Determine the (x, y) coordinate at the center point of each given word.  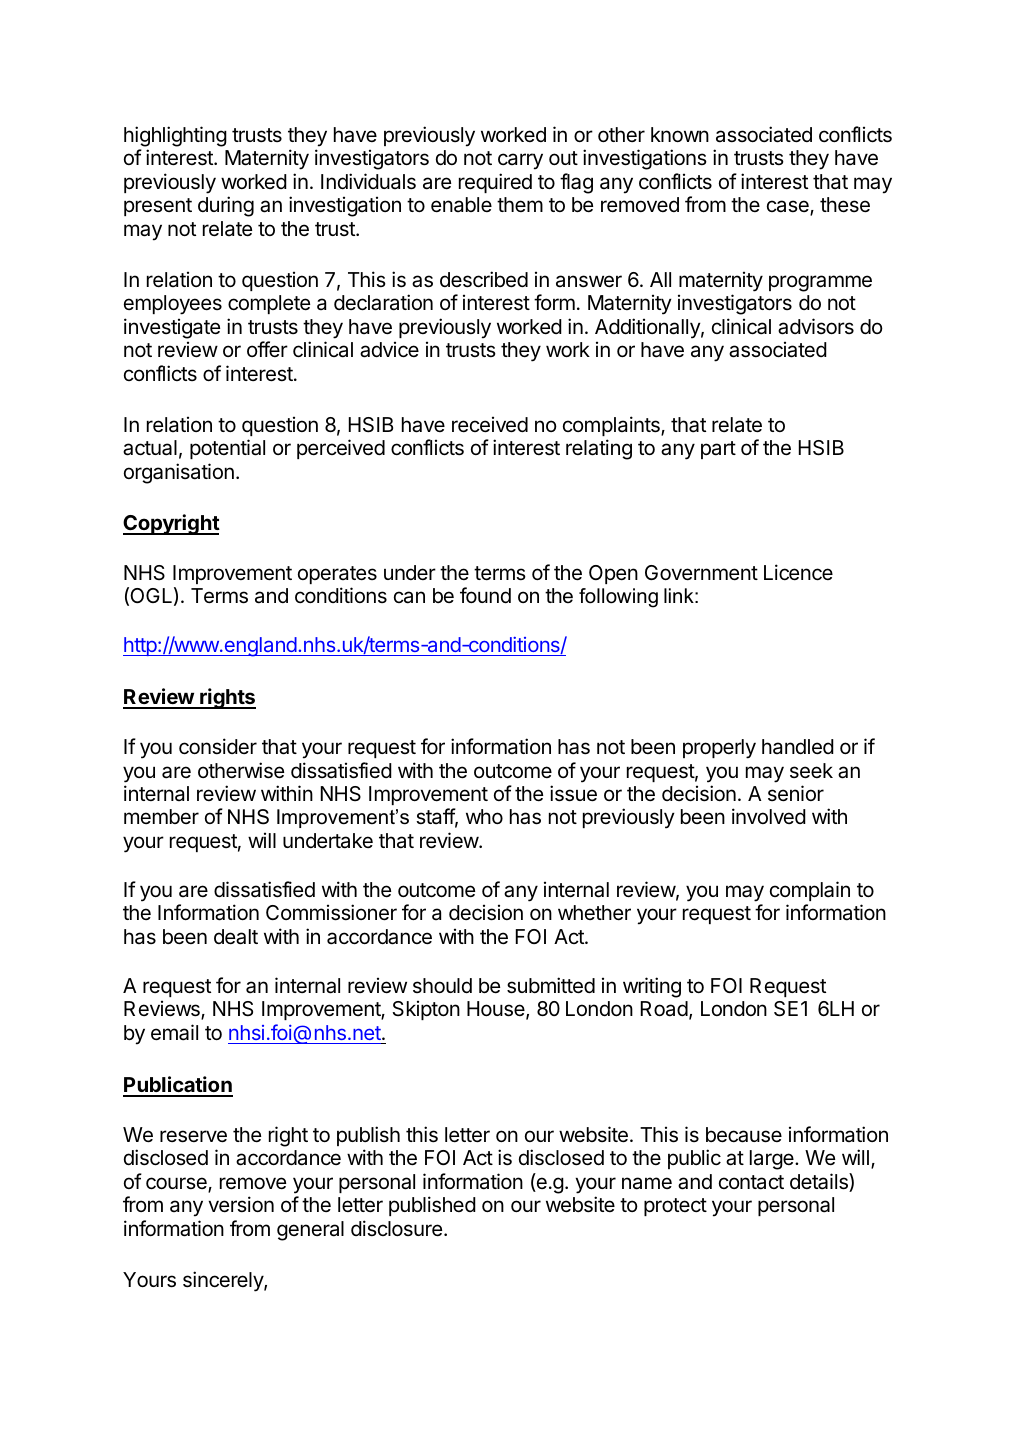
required (495, 183)
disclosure (396, 1228)
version (241, 1204)
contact (751, 1182)
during (226, 206)
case (789, 208)
